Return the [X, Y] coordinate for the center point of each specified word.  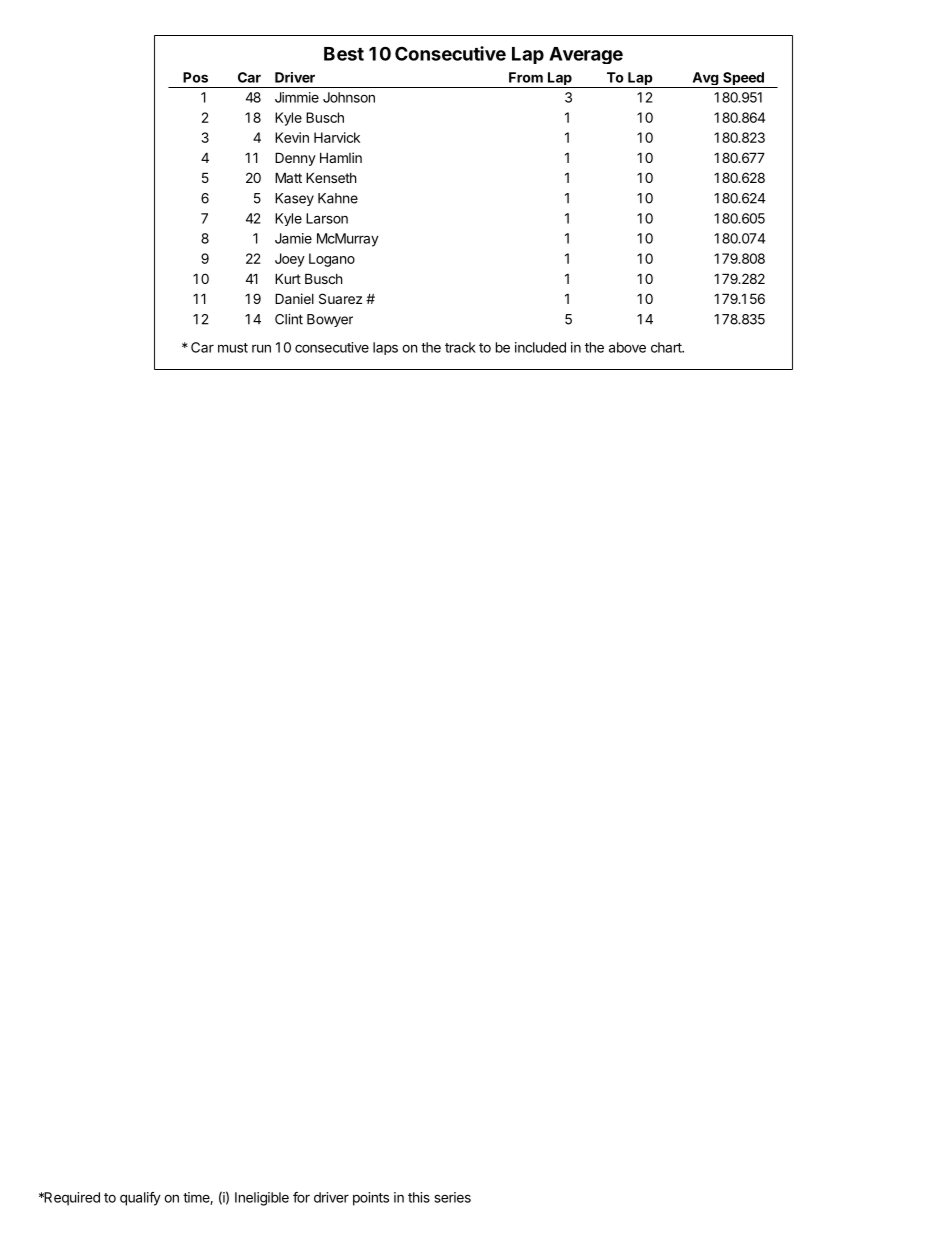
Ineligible [262, 1199]
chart [667, 347]
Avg [705, 80]
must [233, 348]
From [526, 77]
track [460, 347]
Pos [195, 77]
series [453, 1197]
